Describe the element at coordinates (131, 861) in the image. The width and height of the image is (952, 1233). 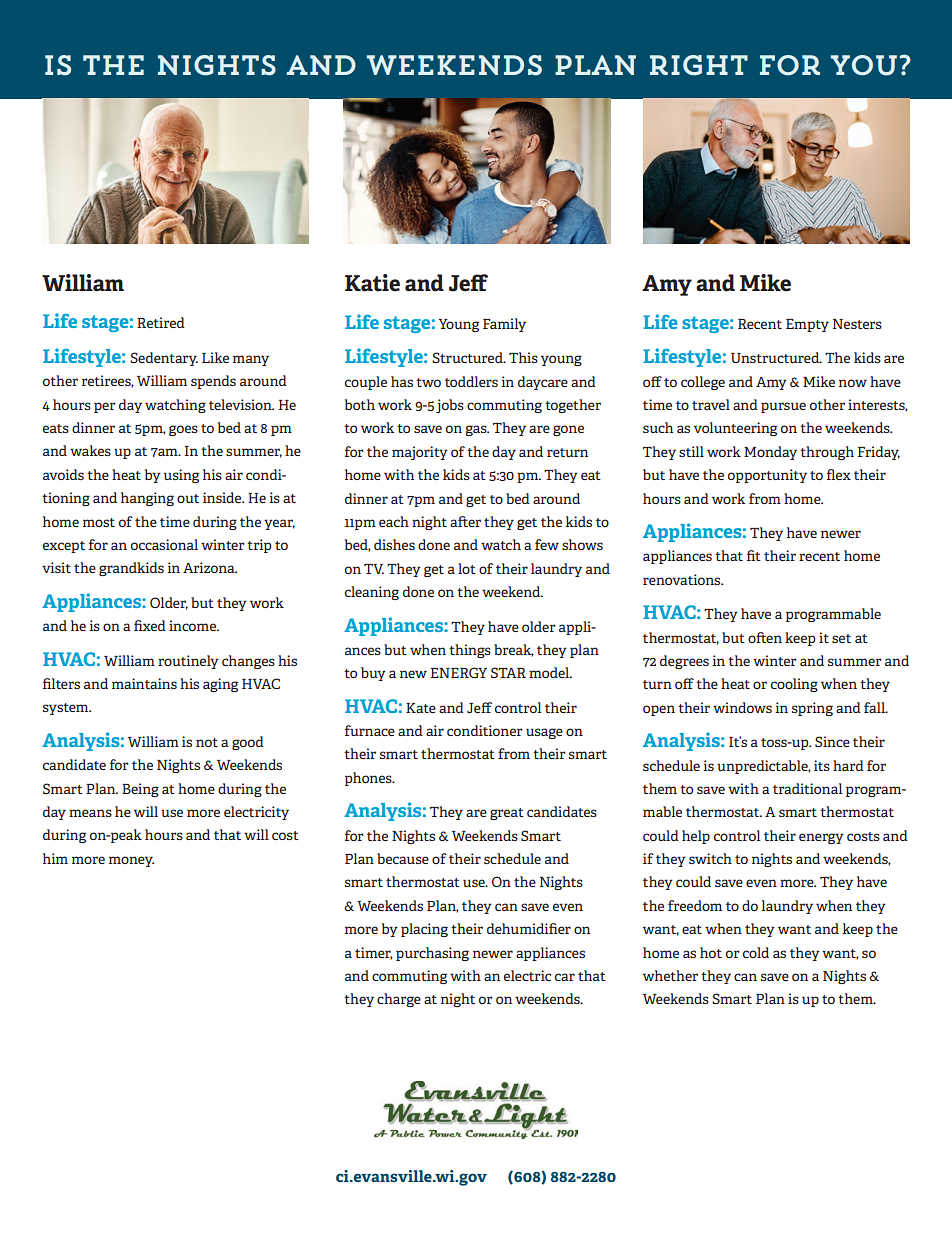
I see `money` at that location.
